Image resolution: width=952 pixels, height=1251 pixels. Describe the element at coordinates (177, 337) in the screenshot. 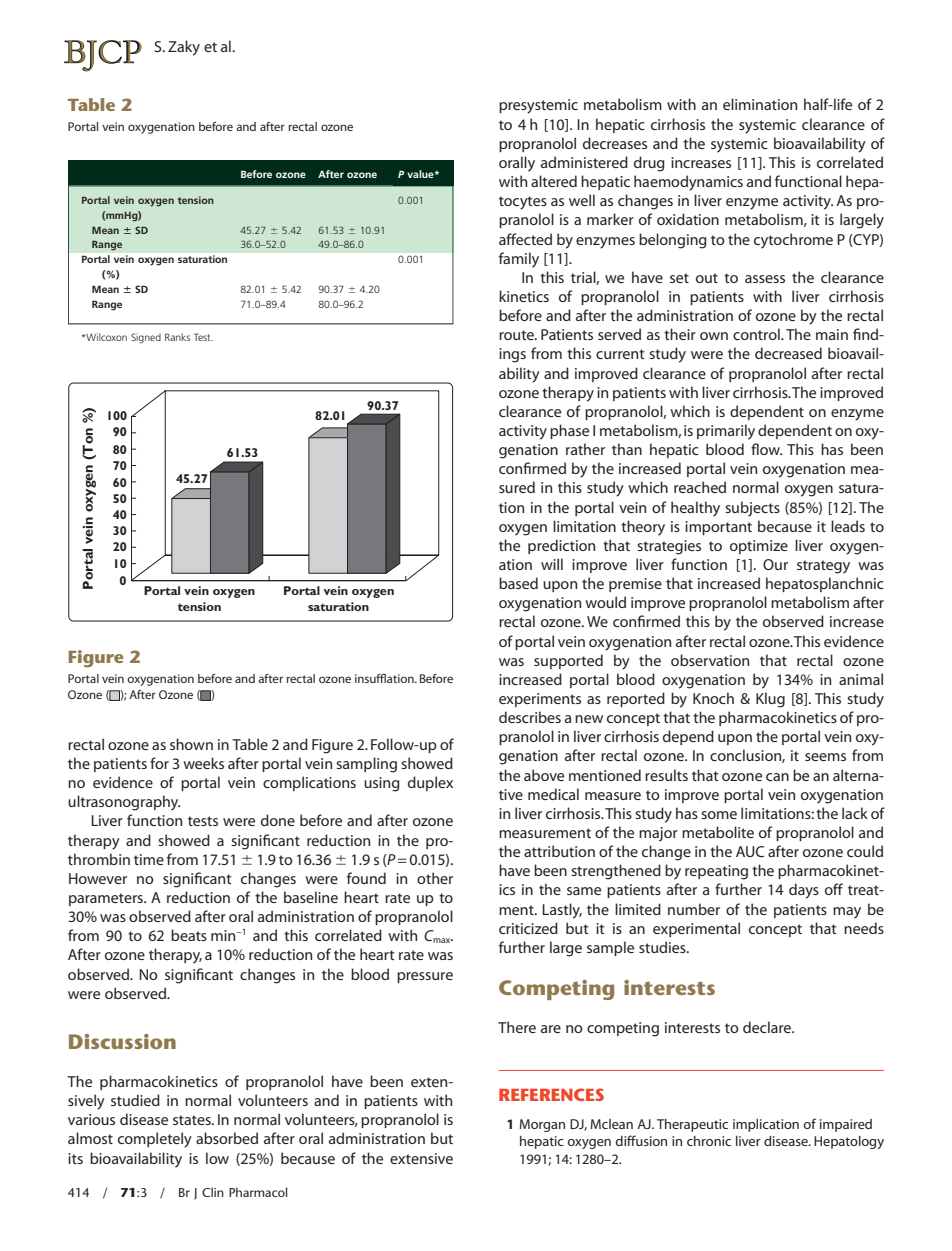

I see `Ranks` at that location.
